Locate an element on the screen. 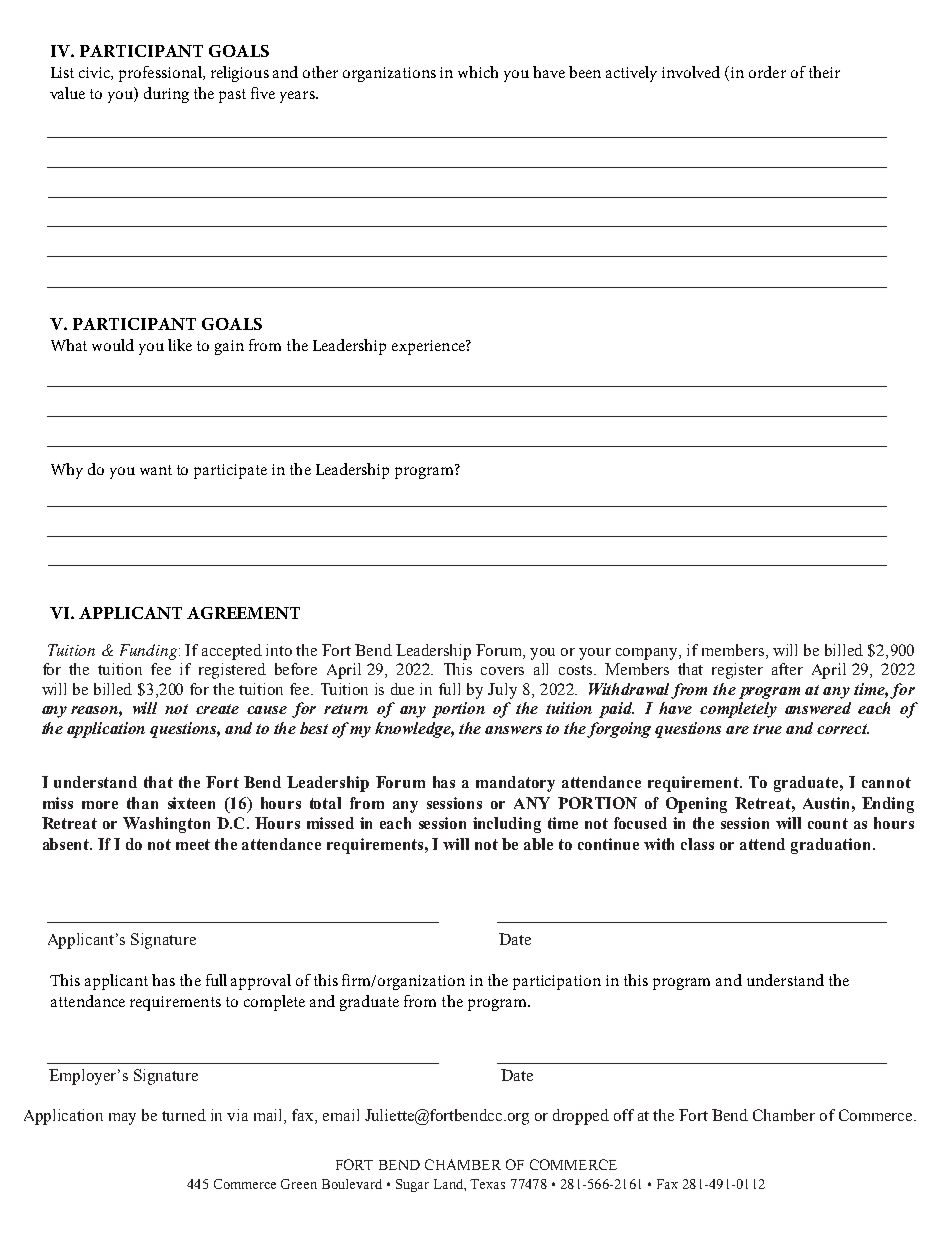 This screenshot has width=952, height=1233. covers is located at coordinates (502, 671).
